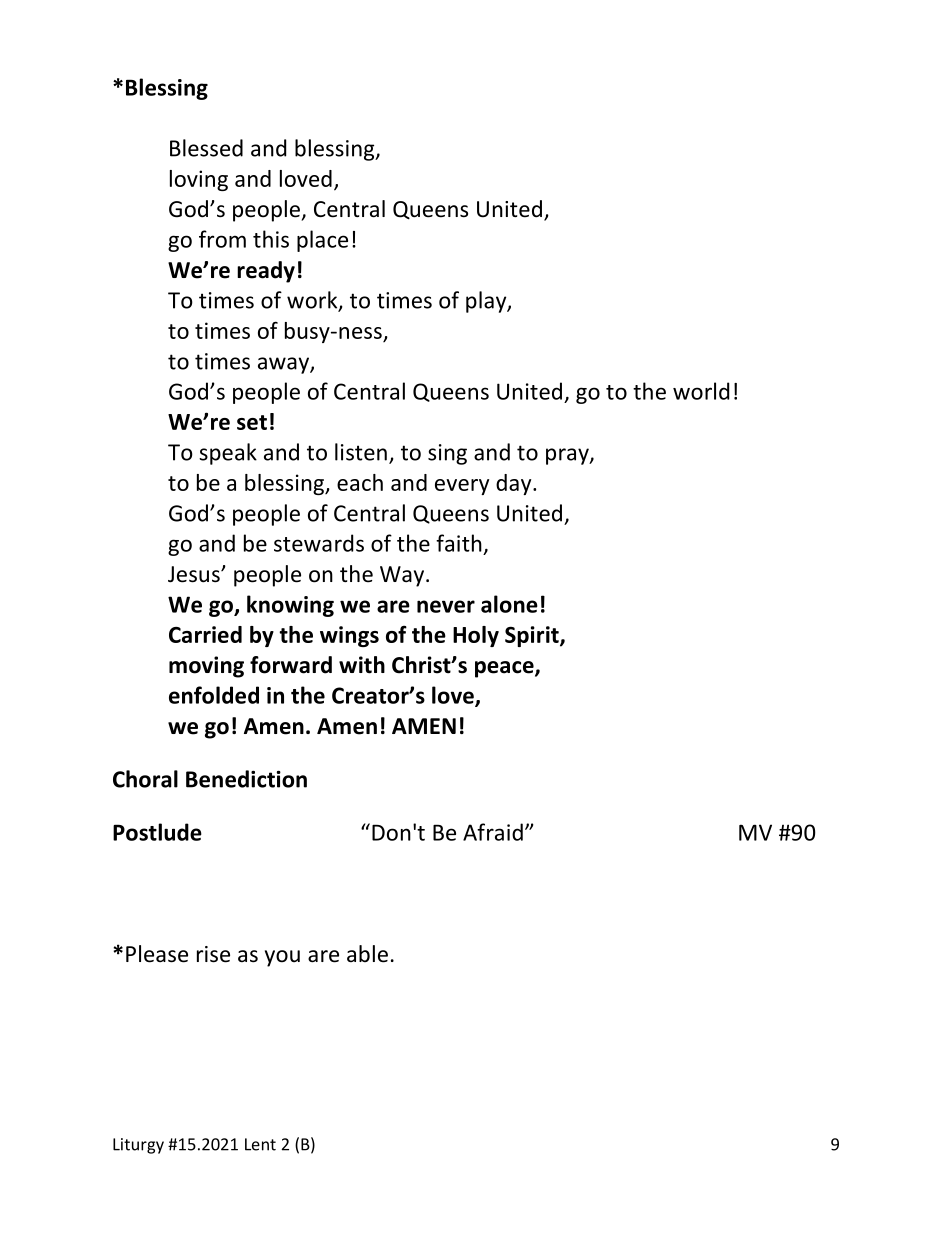  What do you see at coordinates (446, 606) in the page?
I see `never` at bounding box center [446, 606].
